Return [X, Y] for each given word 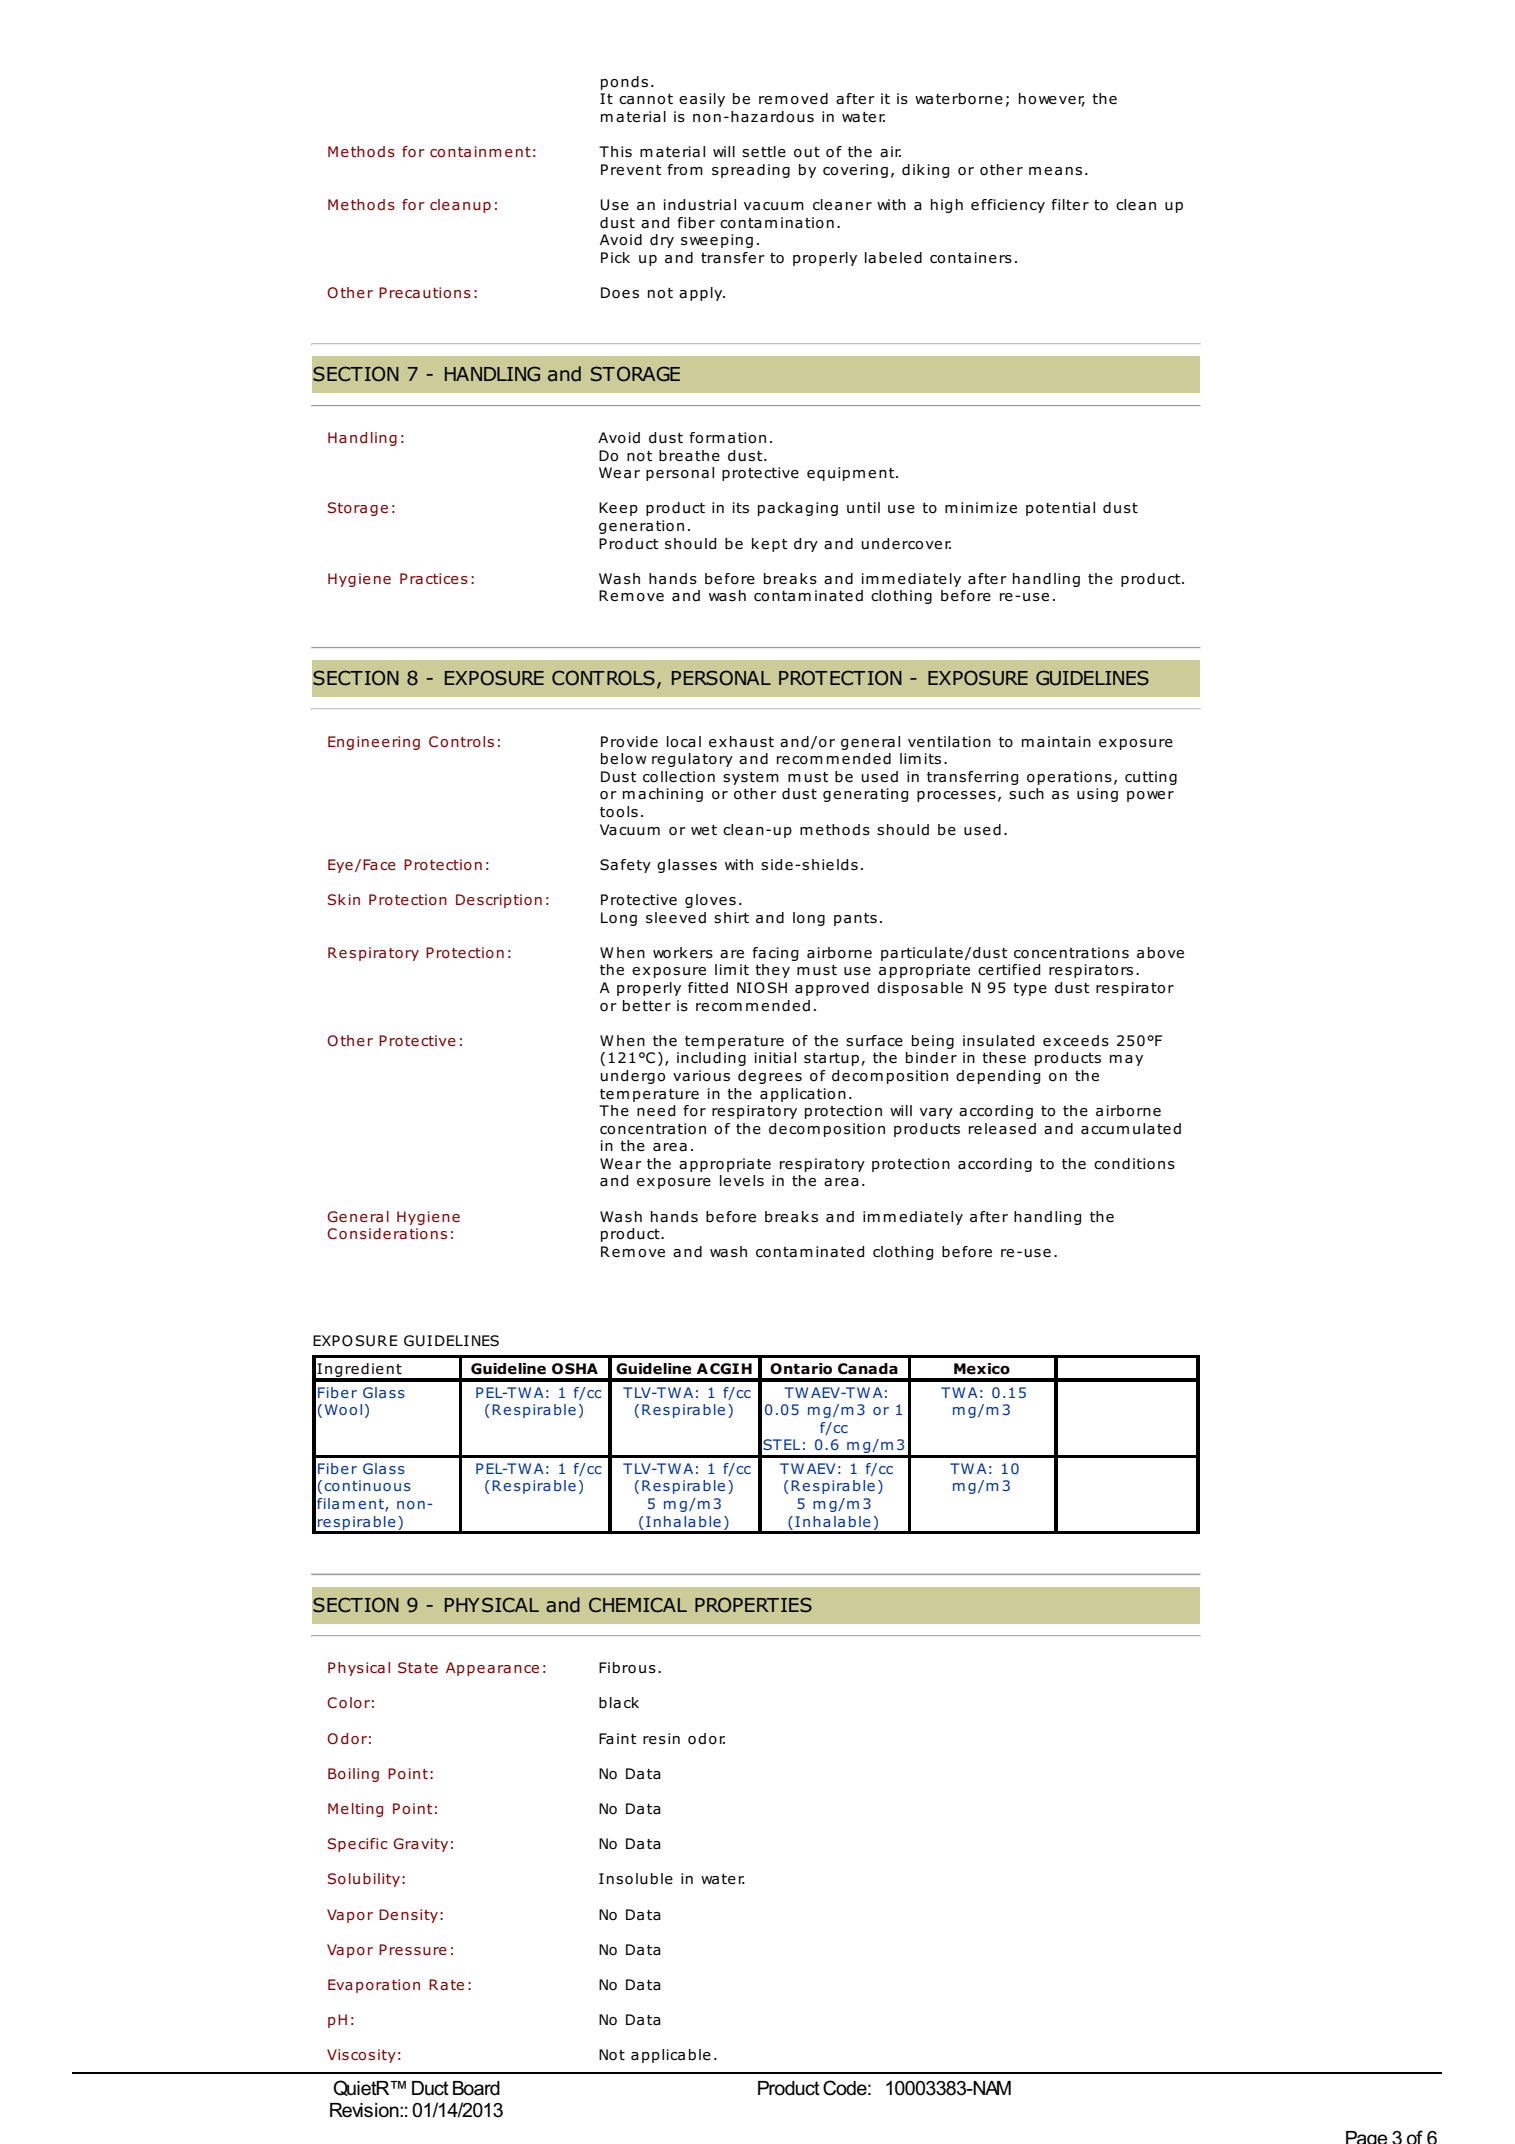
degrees [770, 1077]
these [1004, 1058]
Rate [446, 1984]
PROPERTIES [753, 1605]
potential [1060, 509]
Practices [434, 578]
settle [764, 152]
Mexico [982, 1369]
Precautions [425, 292]
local [684, 742]
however [1052, 100]
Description [499, 901]
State [418, 1667]
